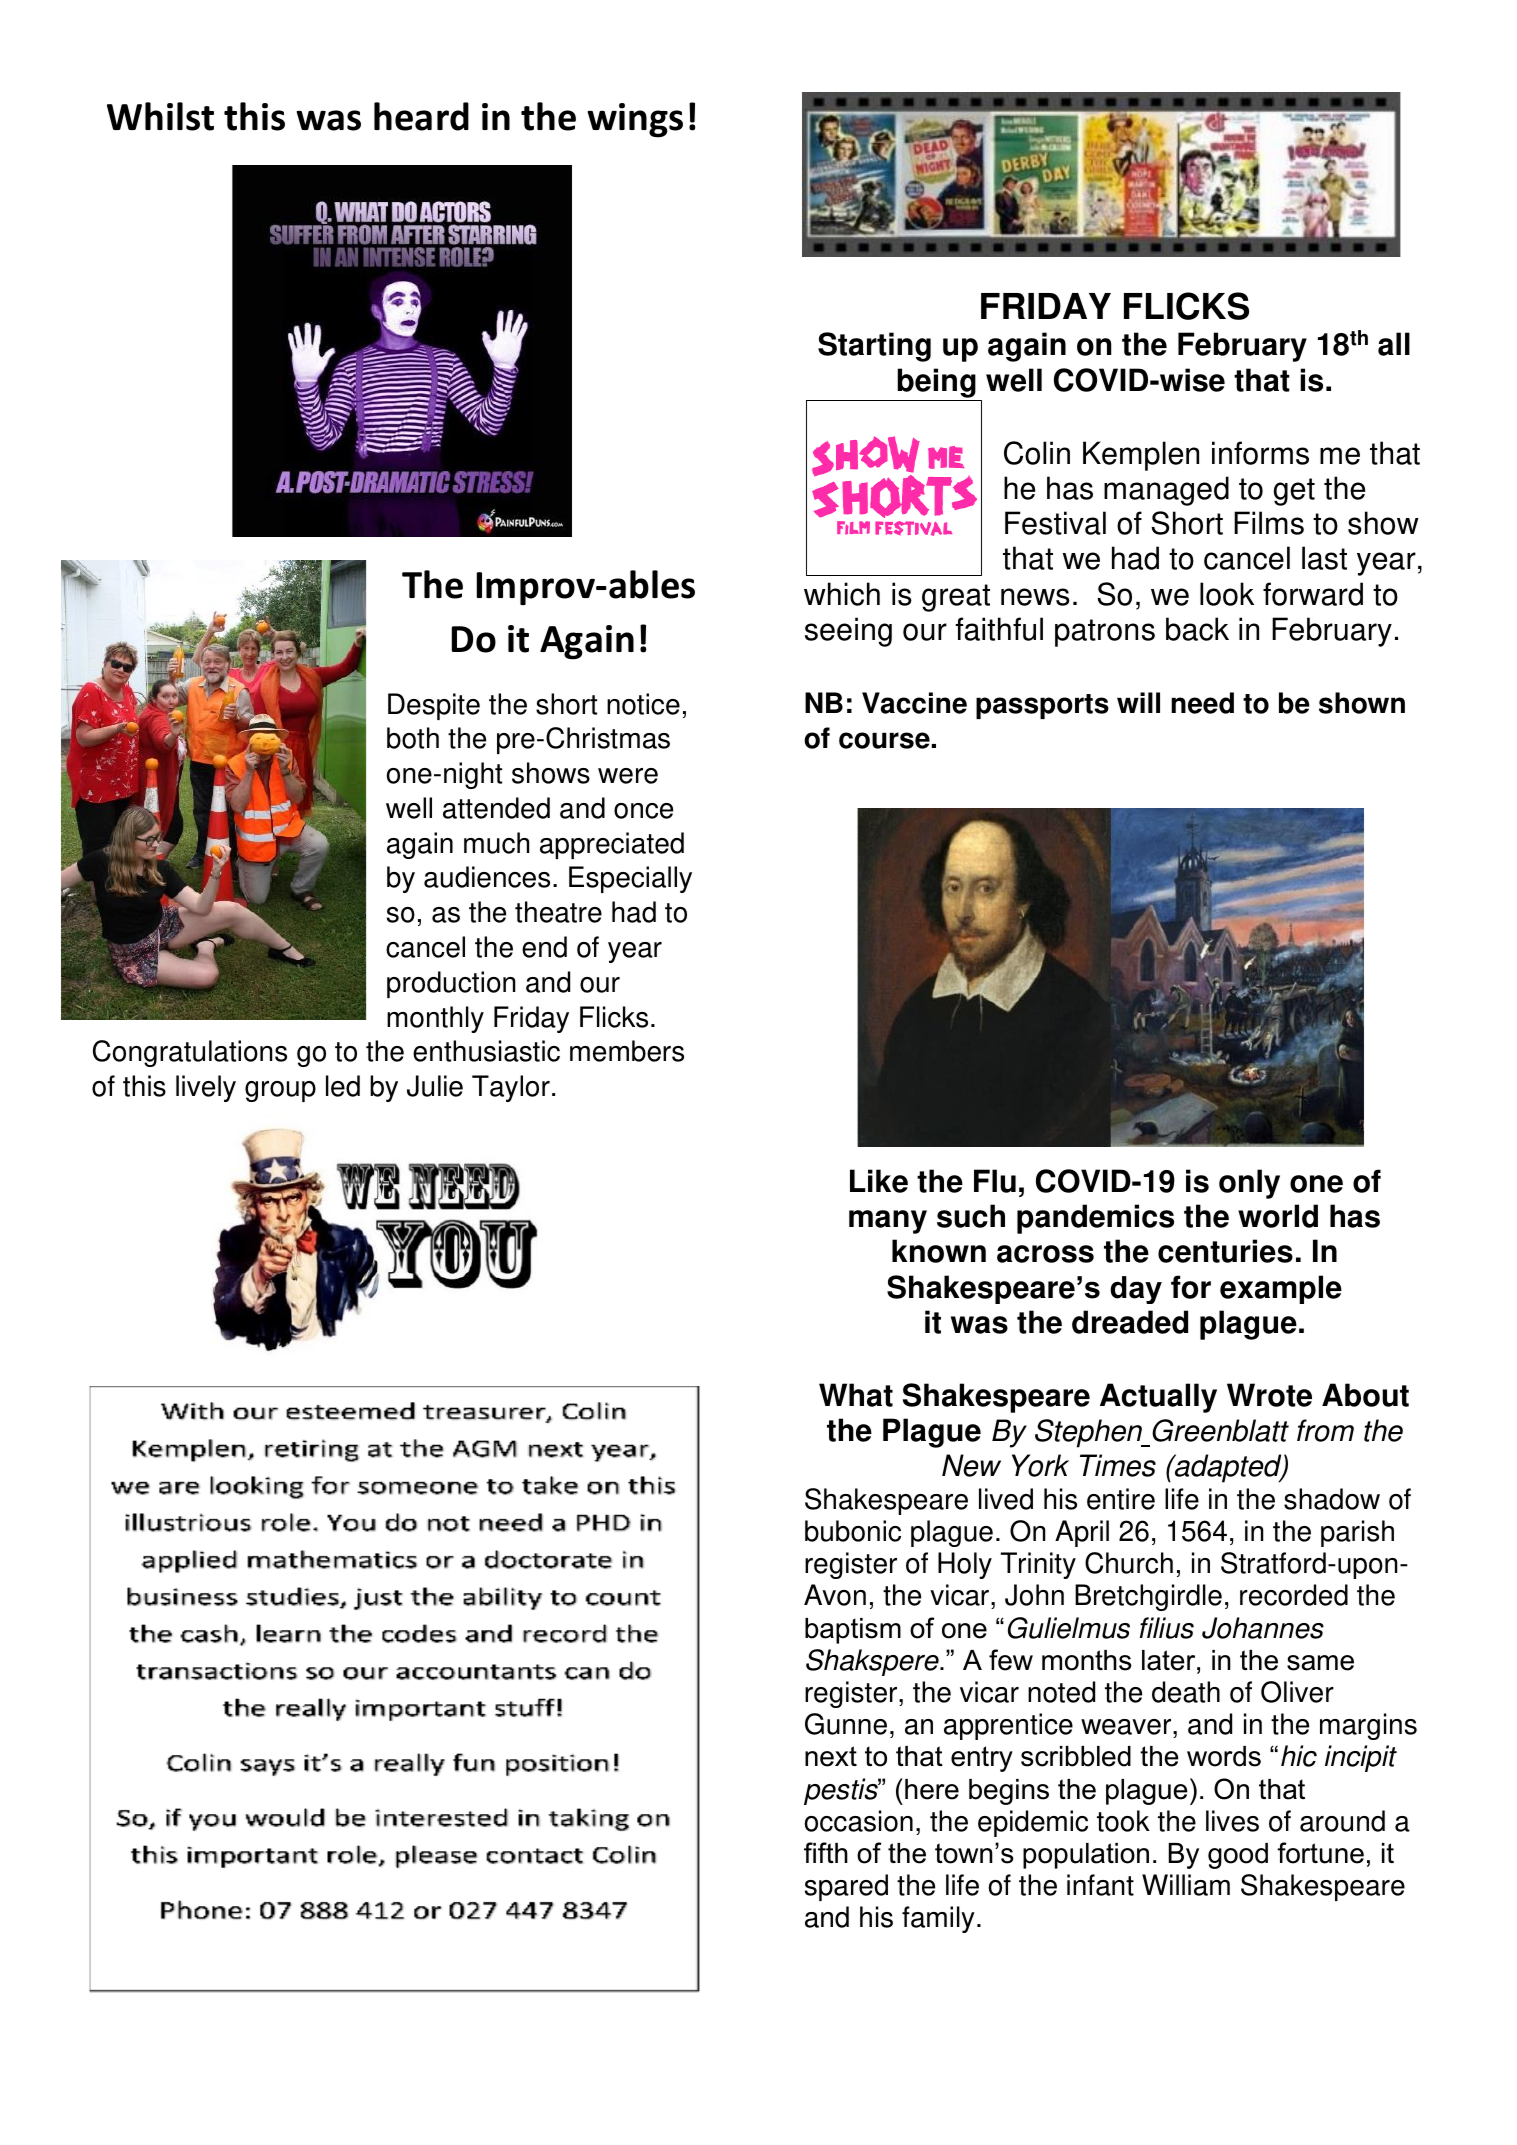 Image resolution: width=1517 pixels, height=2145 pixels. Describe the element at coordinates (856, 1395) in the screenshot. I see `What` at that location.
